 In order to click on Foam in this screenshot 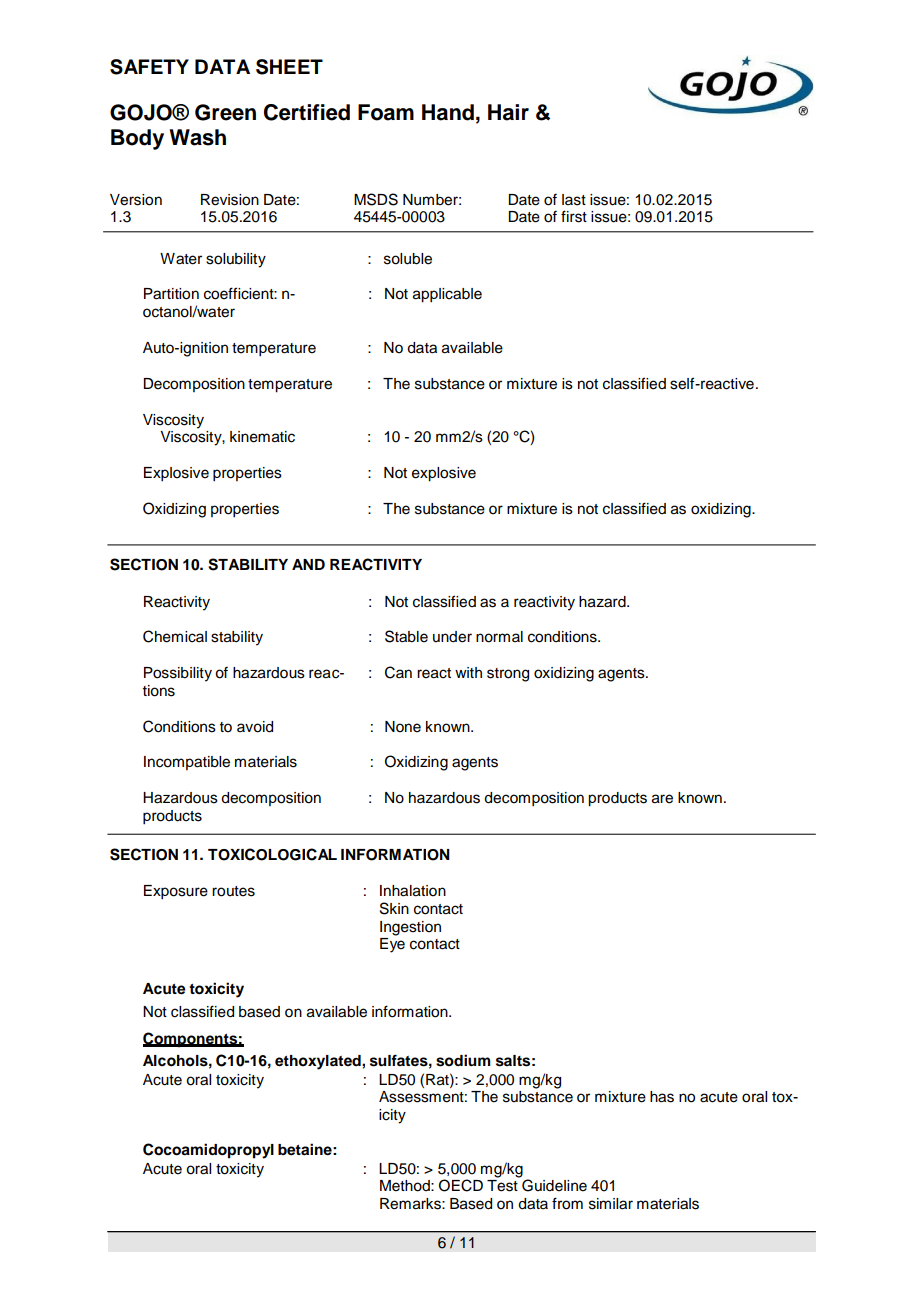, I will do `click(386, 112)`.
